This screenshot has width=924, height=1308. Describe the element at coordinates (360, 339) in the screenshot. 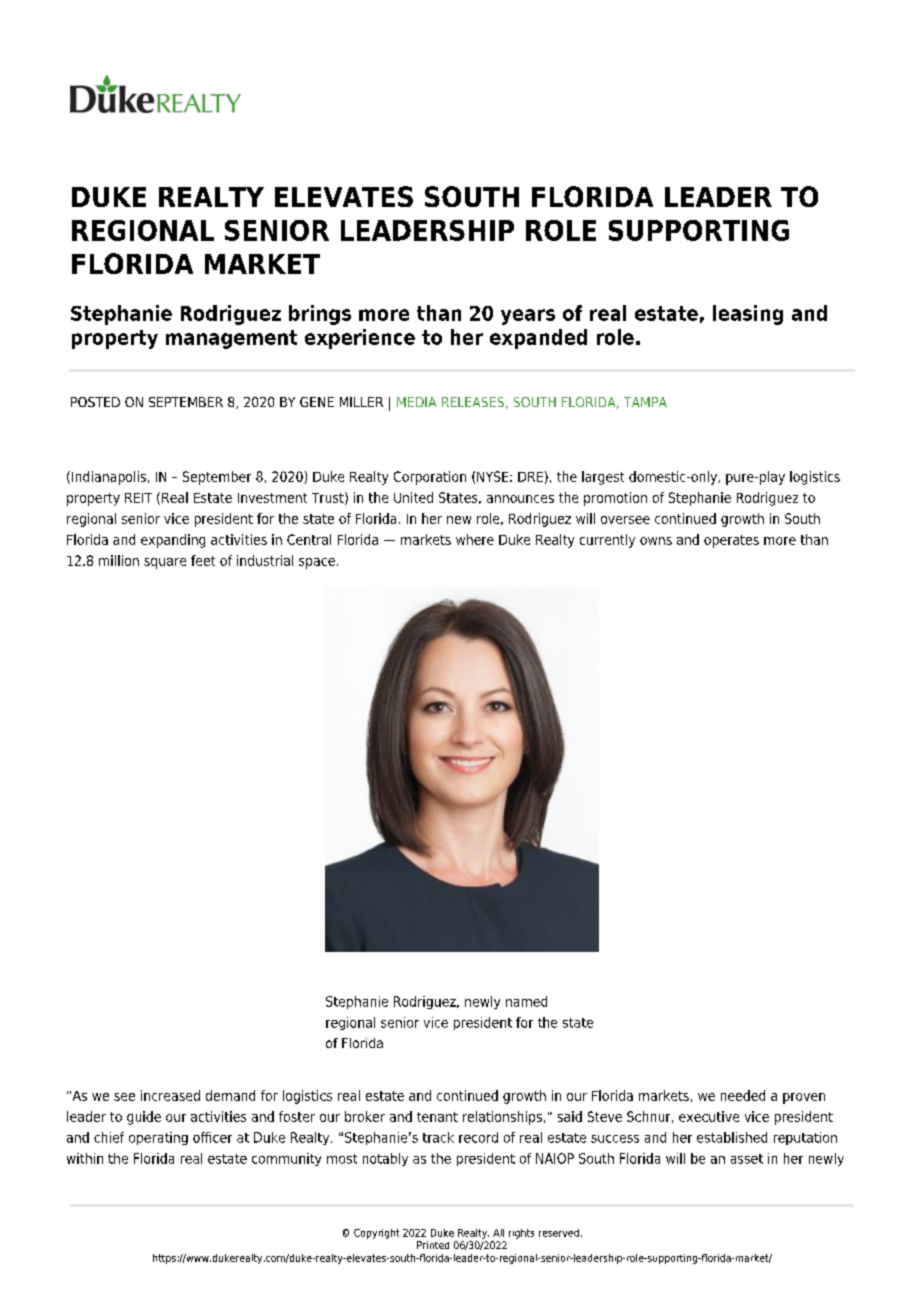

I see `experience` at that location.
